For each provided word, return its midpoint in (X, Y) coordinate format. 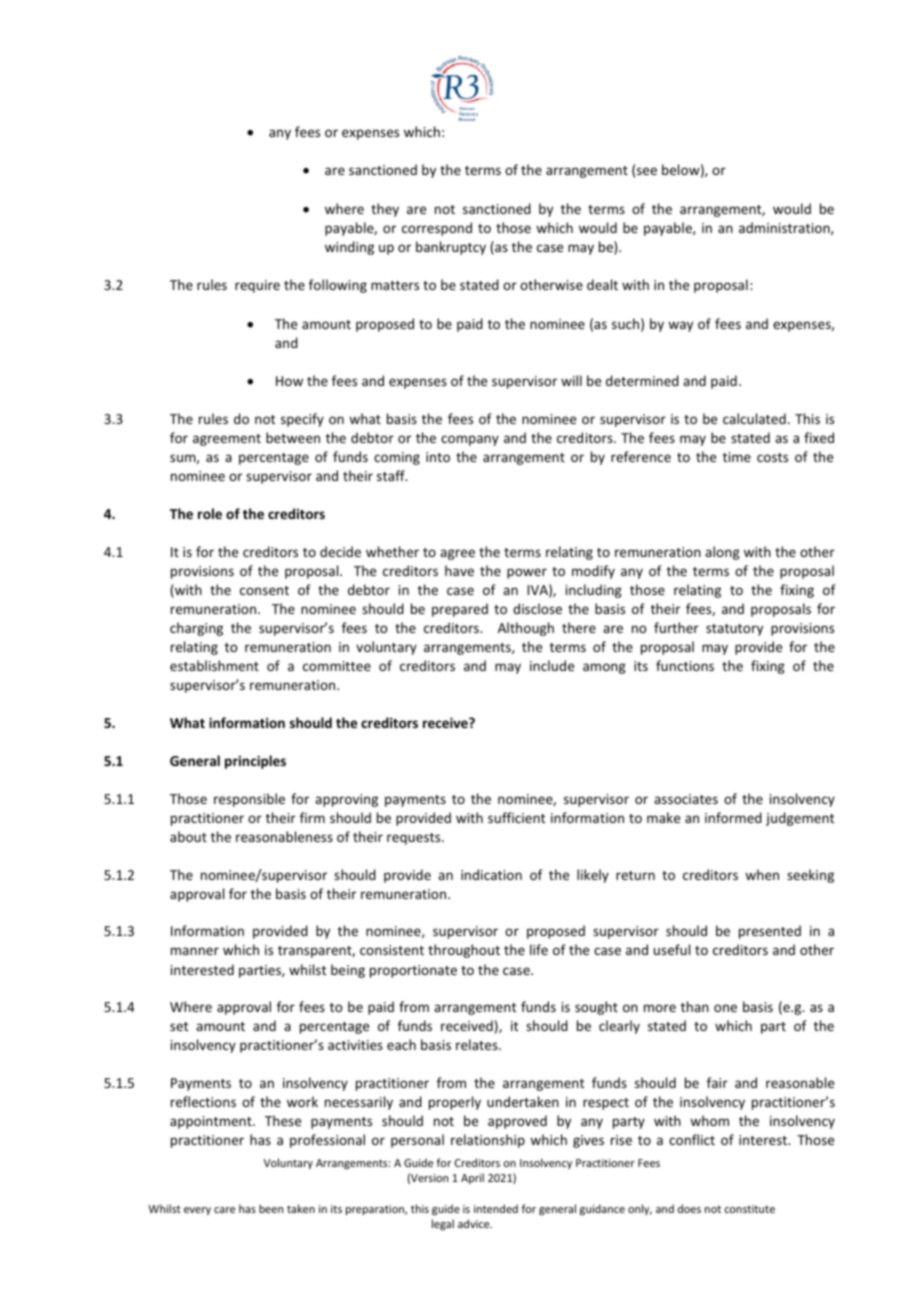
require (257, 286)
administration (785, 228)
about (188, 836)
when (762, 874)
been (271, 1208)
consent (264, 590)
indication (491, 874)
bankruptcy (451, 248)
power (527, 573)
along (722, 553)
